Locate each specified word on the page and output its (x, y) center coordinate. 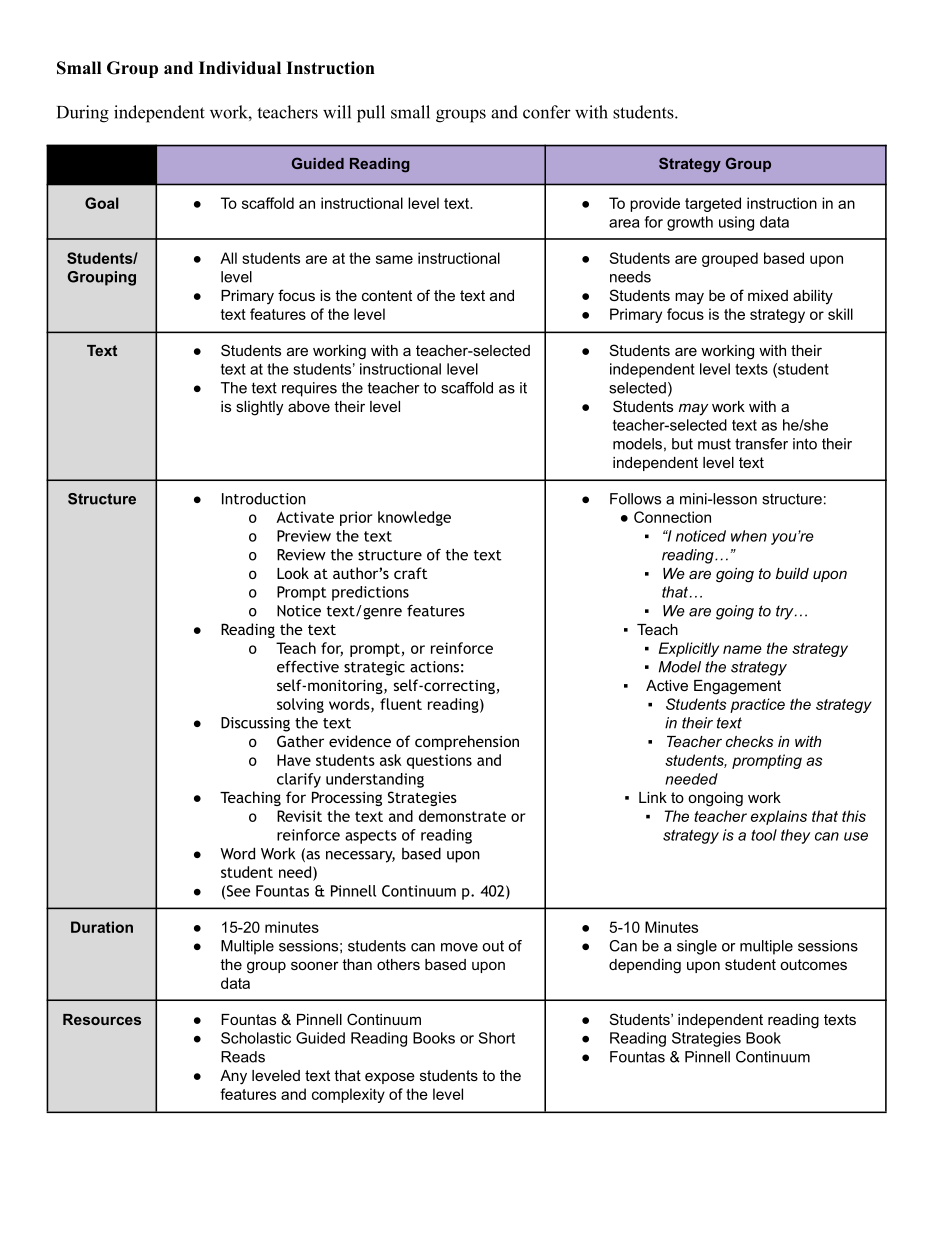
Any (233, 1077)
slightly (259, 408)
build (792, 573)
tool (764, 835)
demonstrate (462, 816)
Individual (240, 68)
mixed (768, 295)
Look (293, 573)
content (387, 295)
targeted (713, 204)
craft (411, 573)
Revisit (299, 816)
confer (547, 112)
